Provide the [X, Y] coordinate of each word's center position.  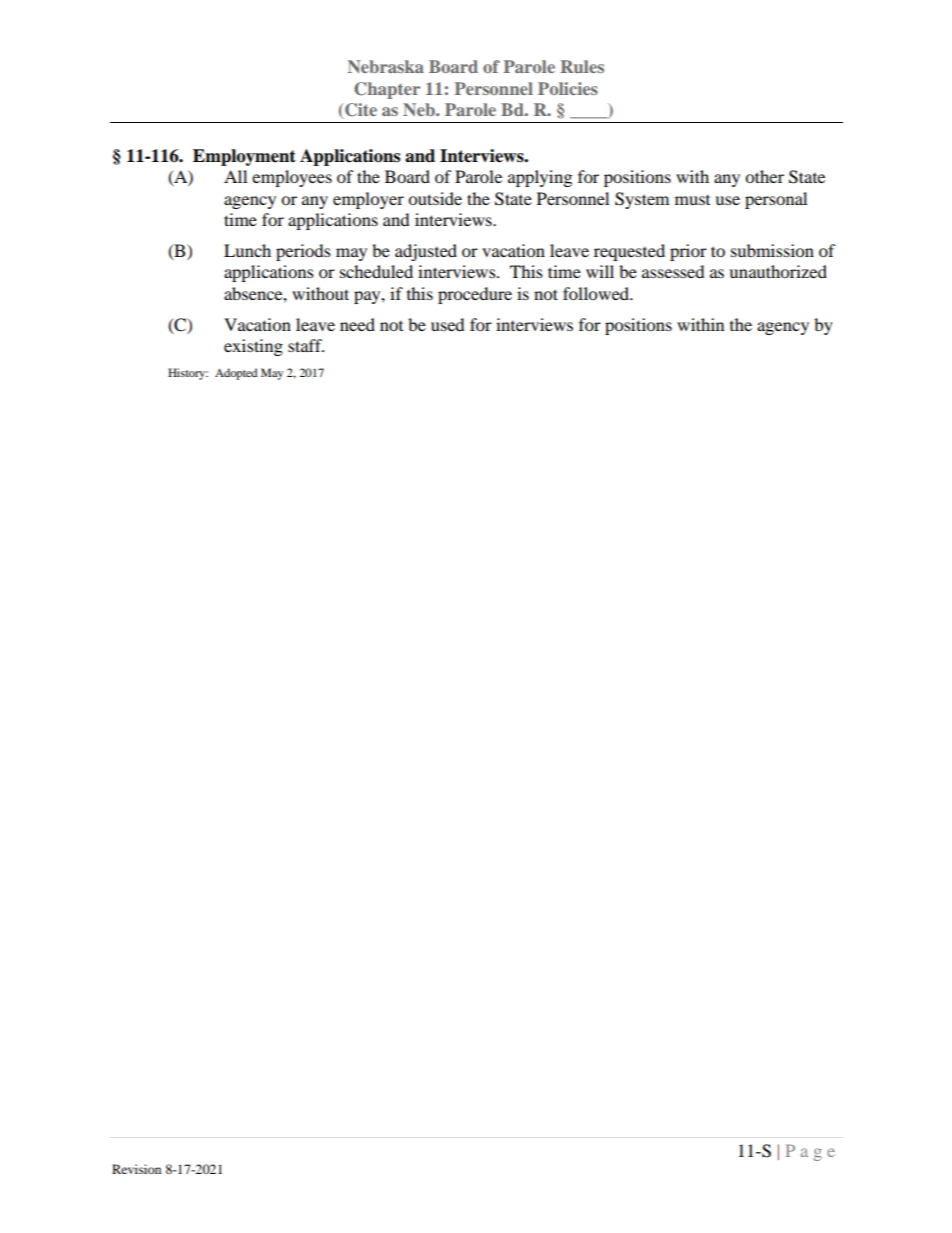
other [764, 176]
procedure [475, 295]
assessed [673, 271]
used [448, 324]
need [357, 324]
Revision [136, 1169]
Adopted [236, 374]
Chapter [387, 90]
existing [253, 347]
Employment [244, 157]
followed [597, 293]
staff [306, 345]
